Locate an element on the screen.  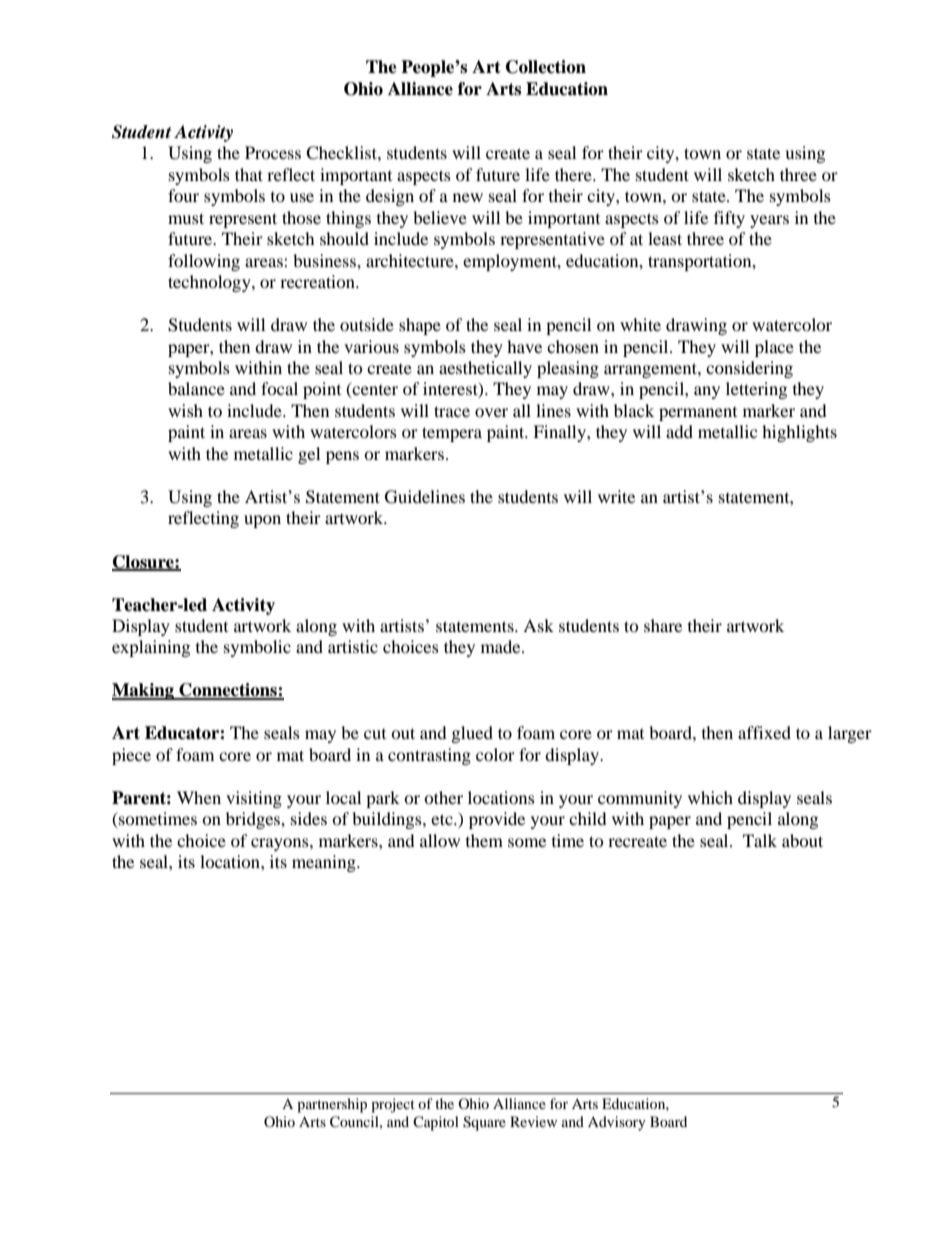
balance is located at coordinates (196, 388).
